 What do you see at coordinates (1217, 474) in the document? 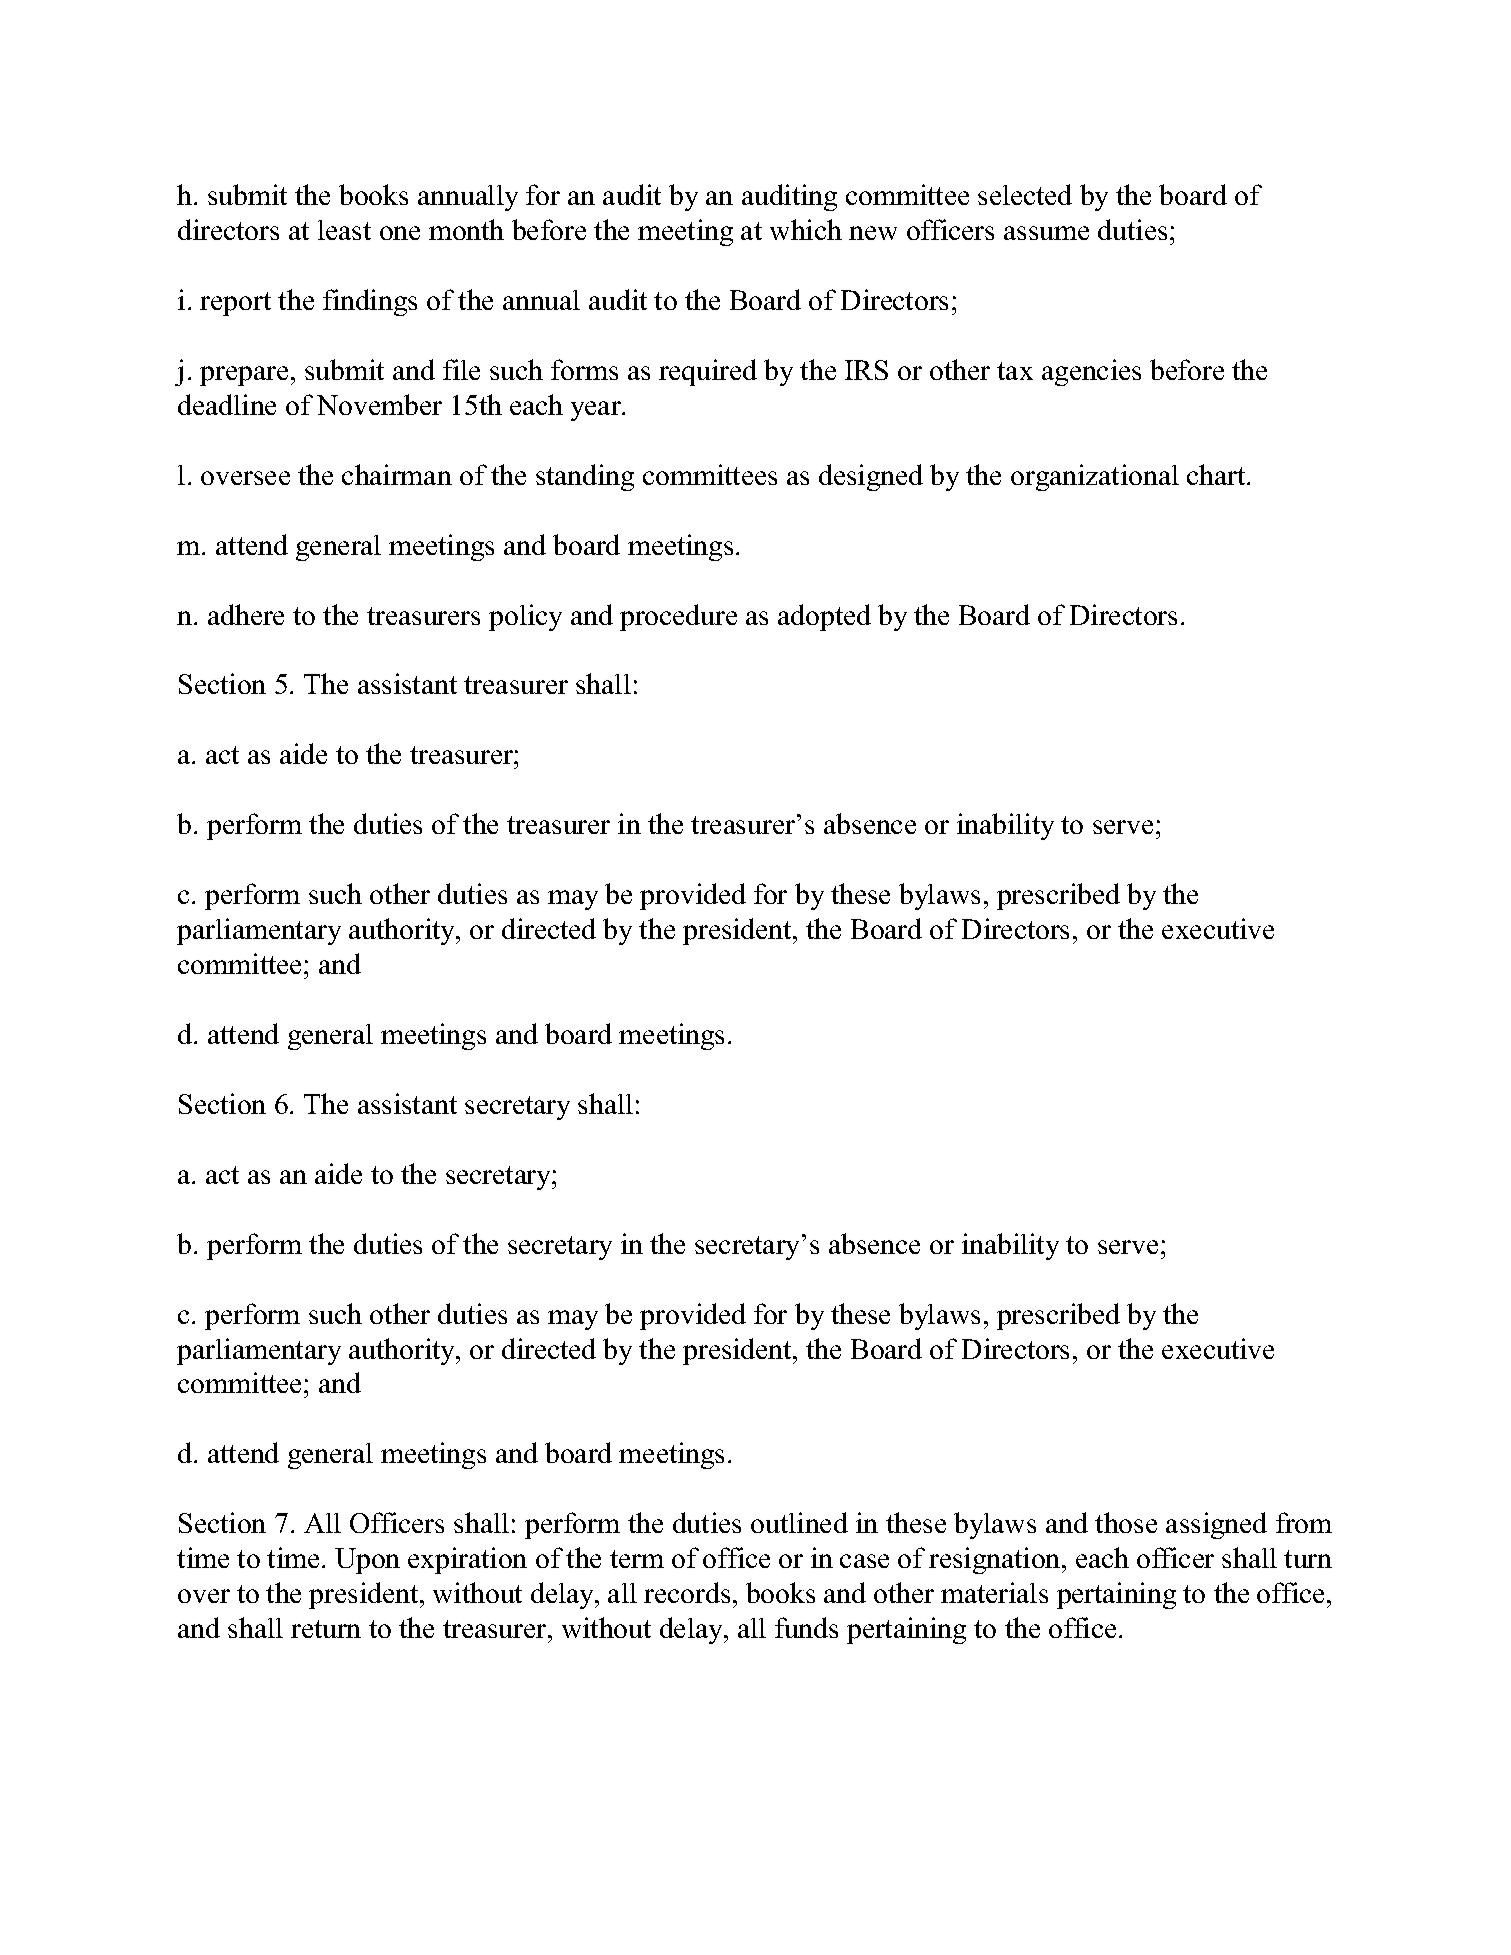
I see `chart` at bounding box center [1217, 474].
